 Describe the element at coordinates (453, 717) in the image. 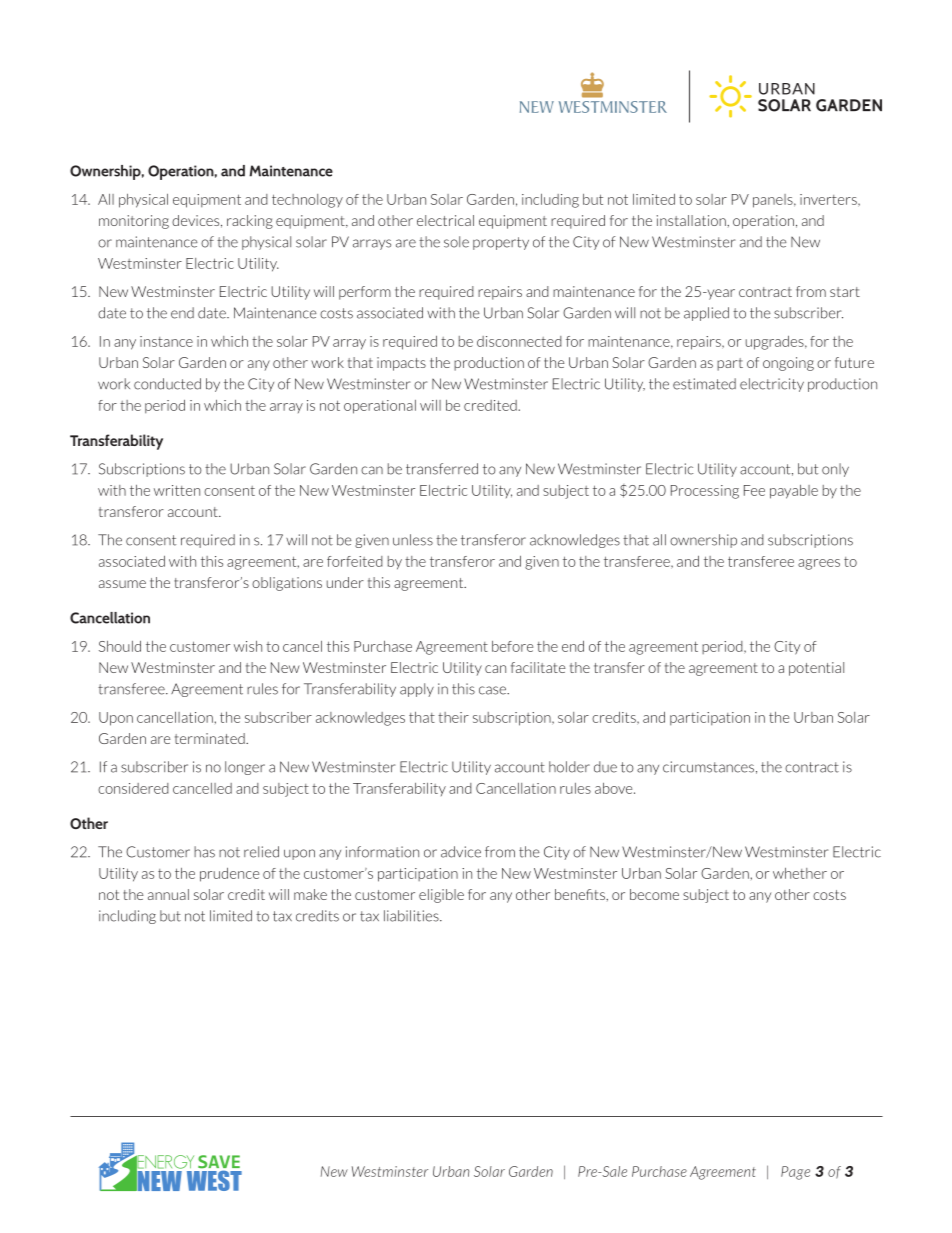

I see `their` at that location.
